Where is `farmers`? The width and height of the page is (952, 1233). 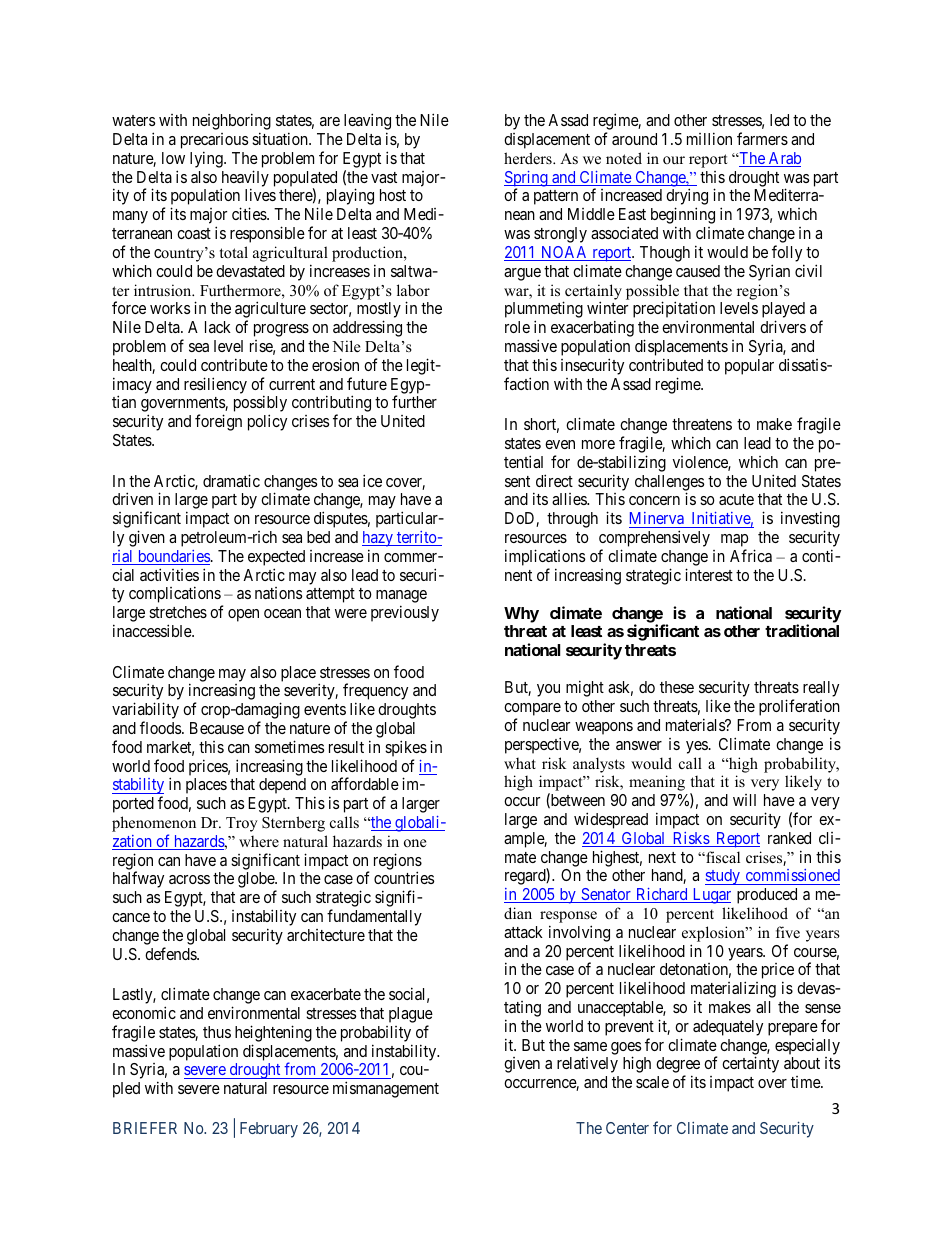 farmers is located at coordinates (762, 138).
